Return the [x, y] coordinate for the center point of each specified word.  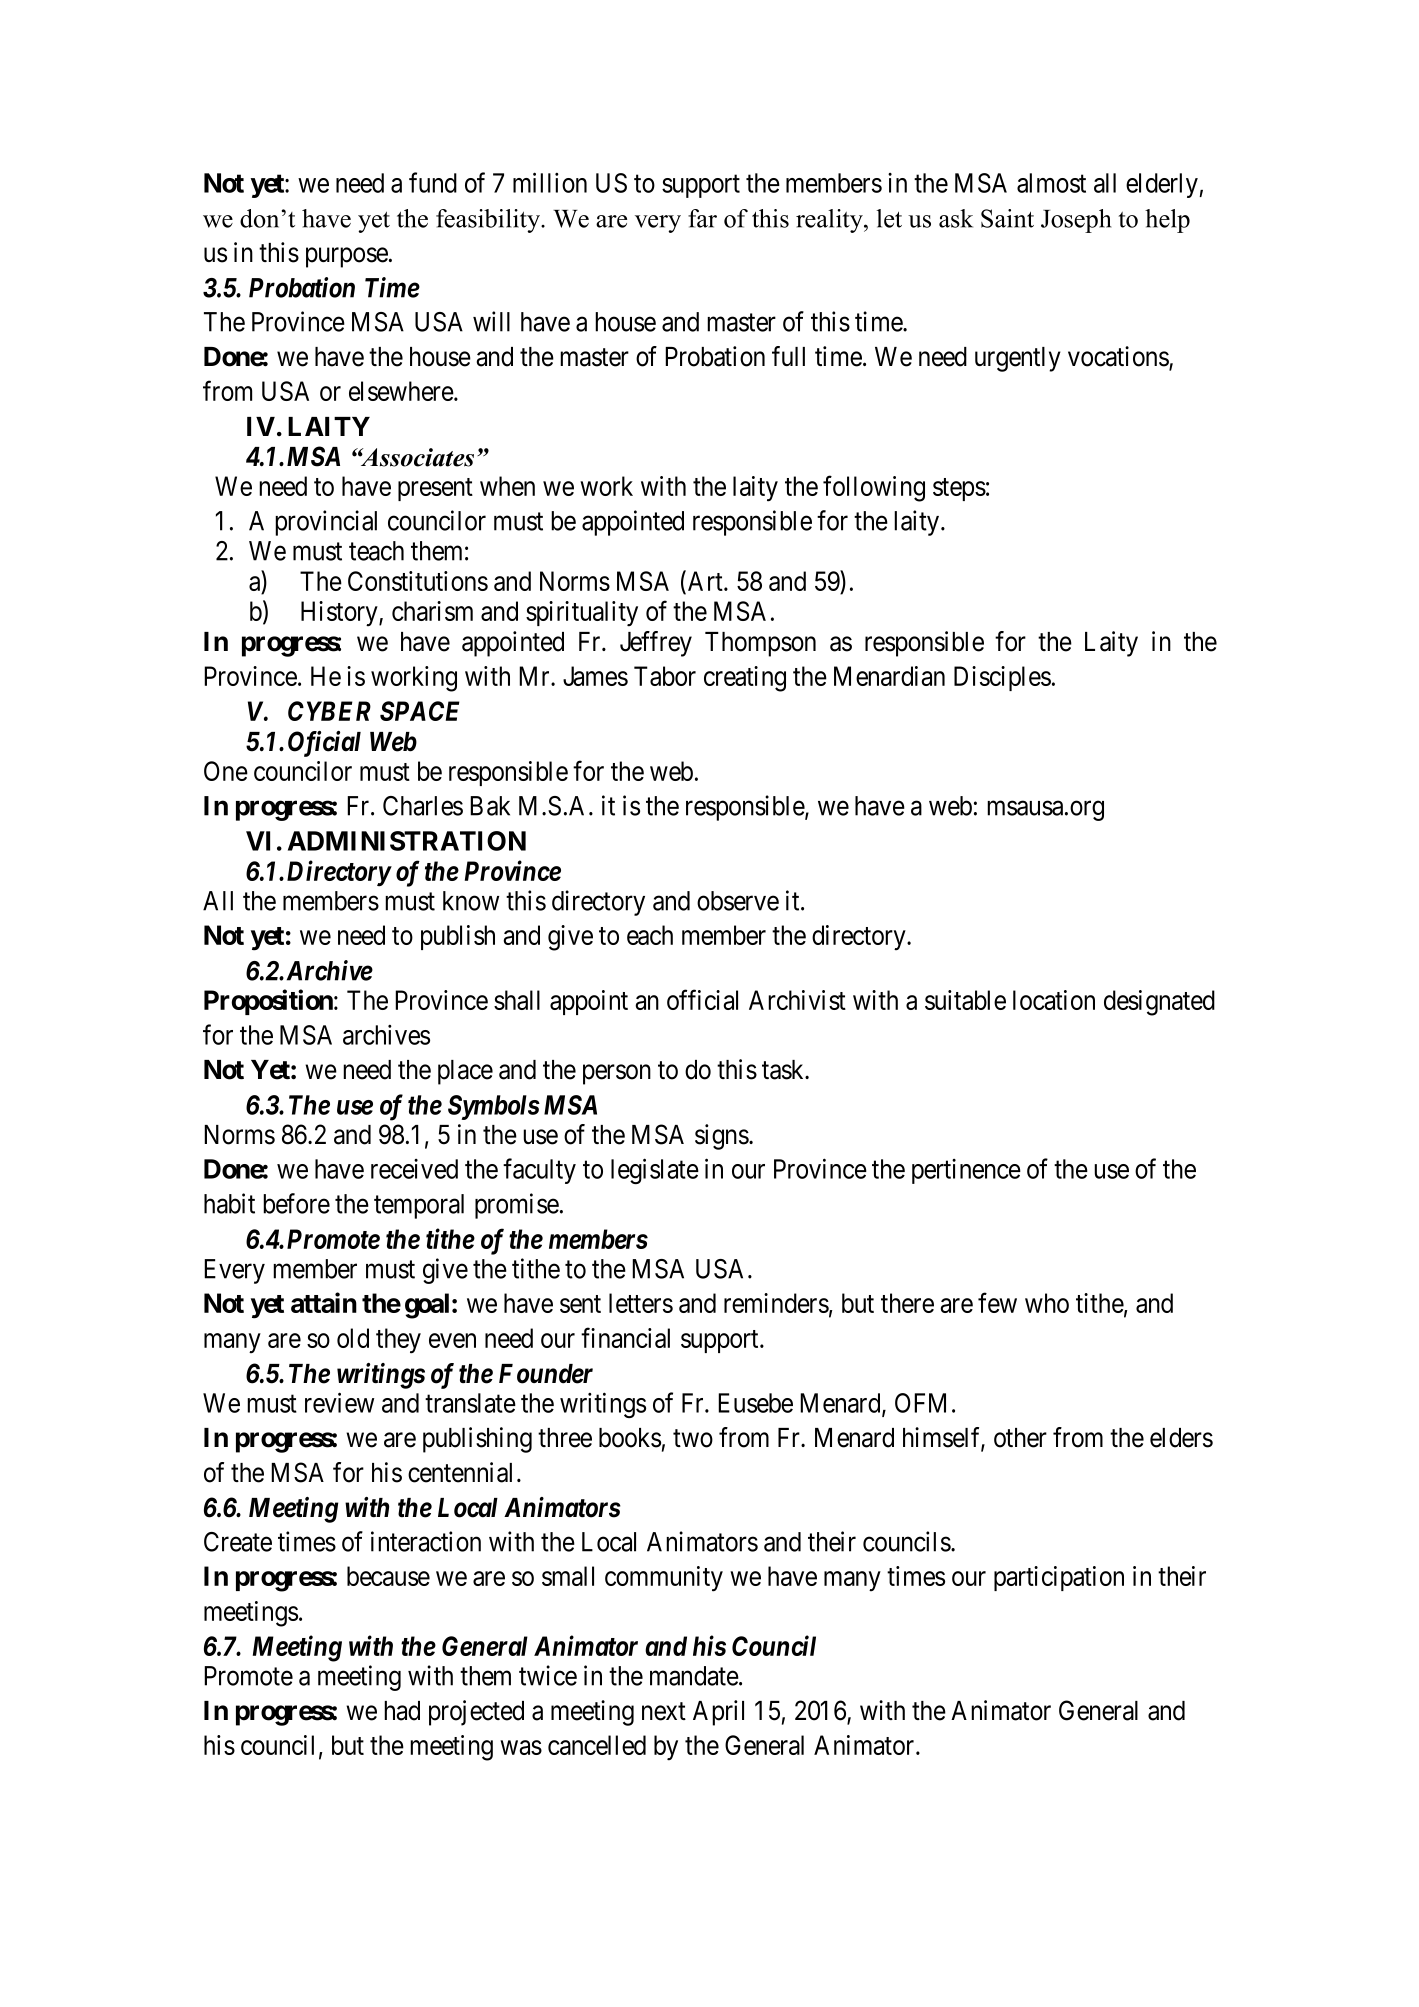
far [702, 218]
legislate [655, 1171]
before [296, 1203]
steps [959, 489]
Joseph [1076, 221]
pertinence [966, 1171]
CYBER [329, 711]
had [402, 1711]
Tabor [665, 676]
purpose [347, 258]
